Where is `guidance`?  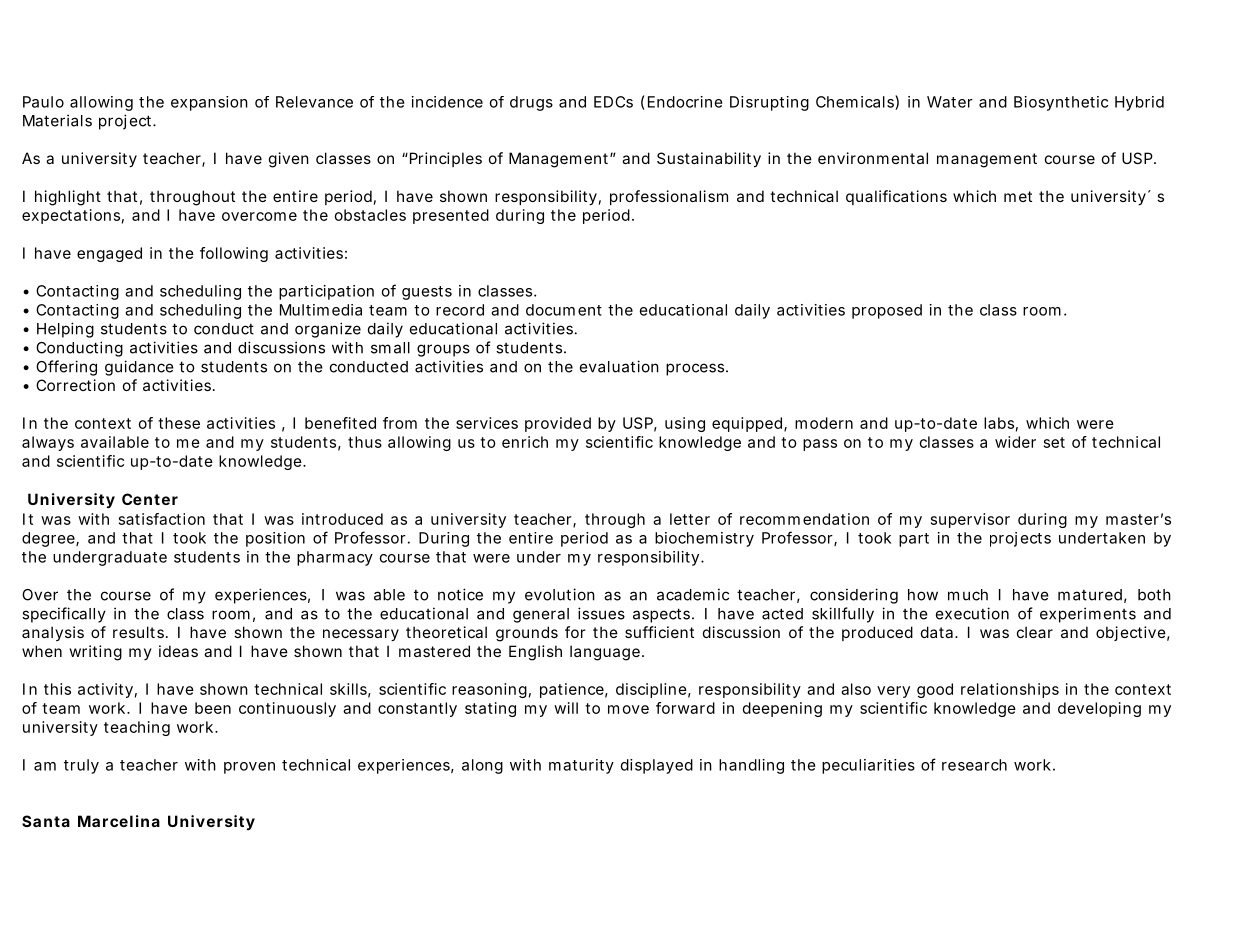 guidance is located at coordinates (139, 368).
